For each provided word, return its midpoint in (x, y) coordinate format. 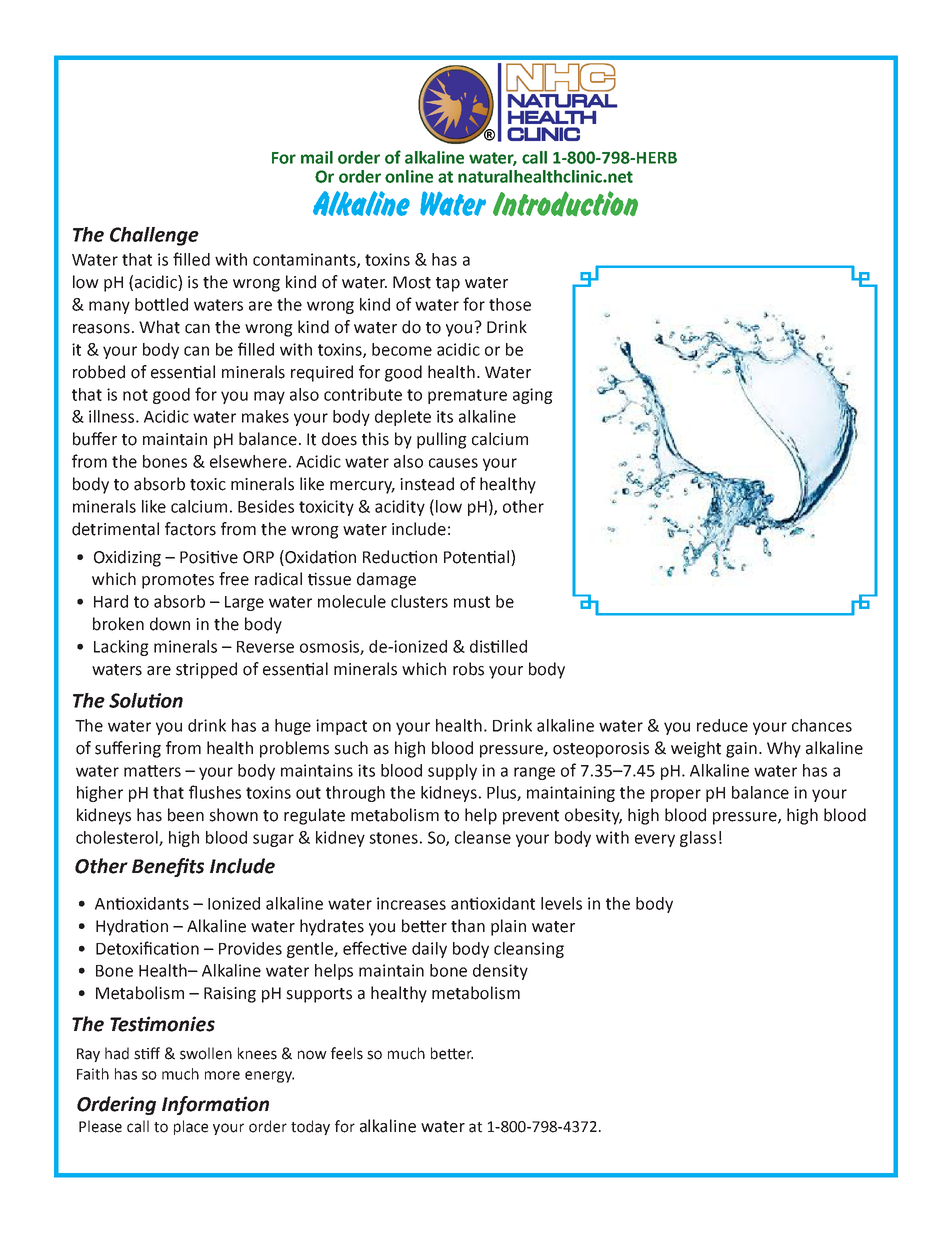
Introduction (565, 204)
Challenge (154, 236)
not (135, 395)
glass (698, 839)
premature (467, 396)
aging (533, 396)
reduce (722, 725)
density (500, 972)
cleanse (483, 837)
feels (347, 1053)
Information (215, 1105)
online (409, 176)
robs (468, 669)
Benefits (168, 867)
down (170, 624)
